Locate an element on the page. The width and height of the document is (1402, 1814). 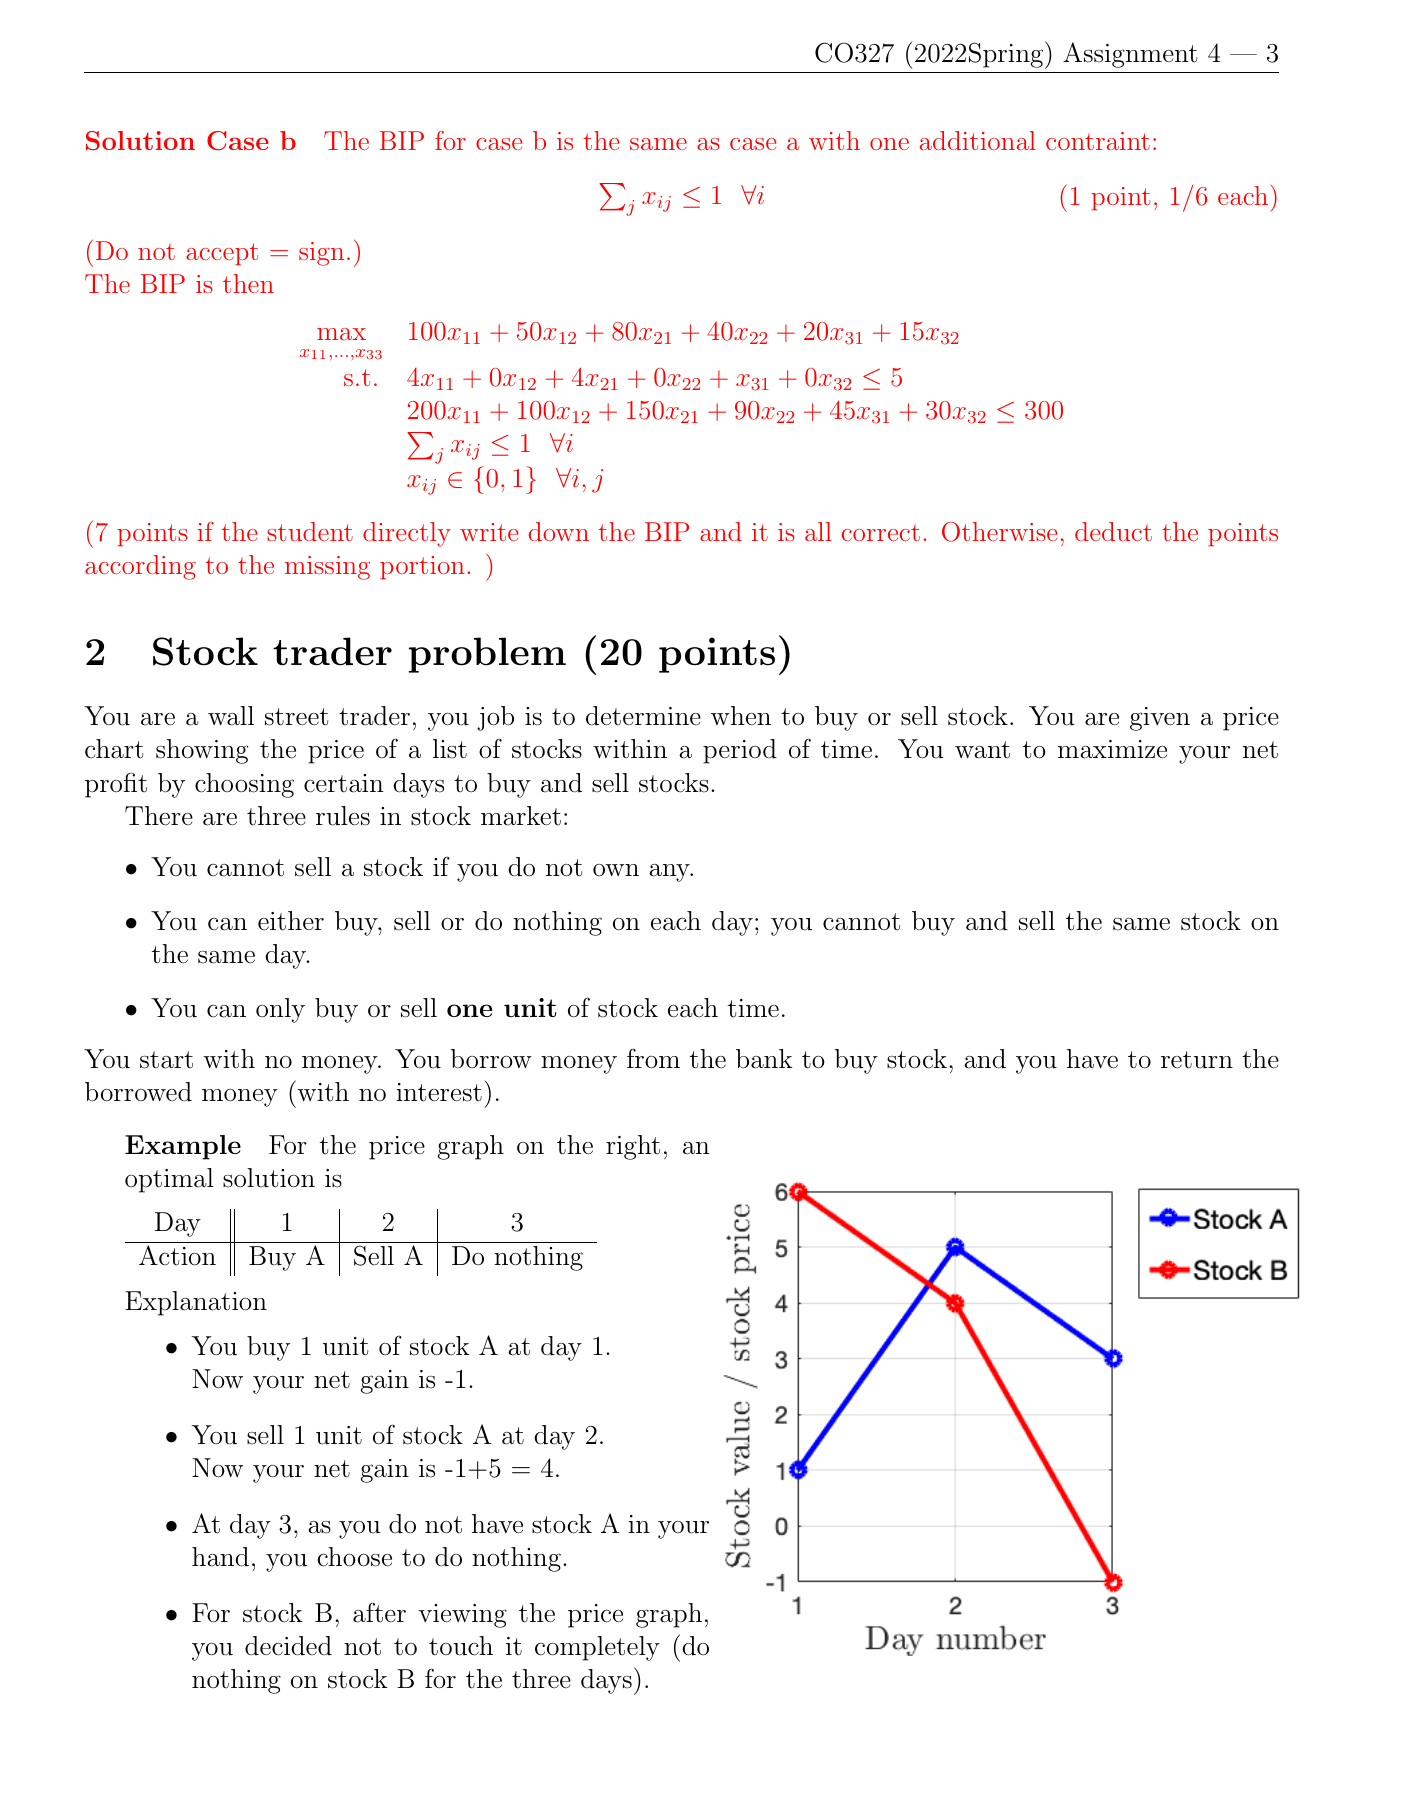
deduct is located at coordinates (1113, 531).
